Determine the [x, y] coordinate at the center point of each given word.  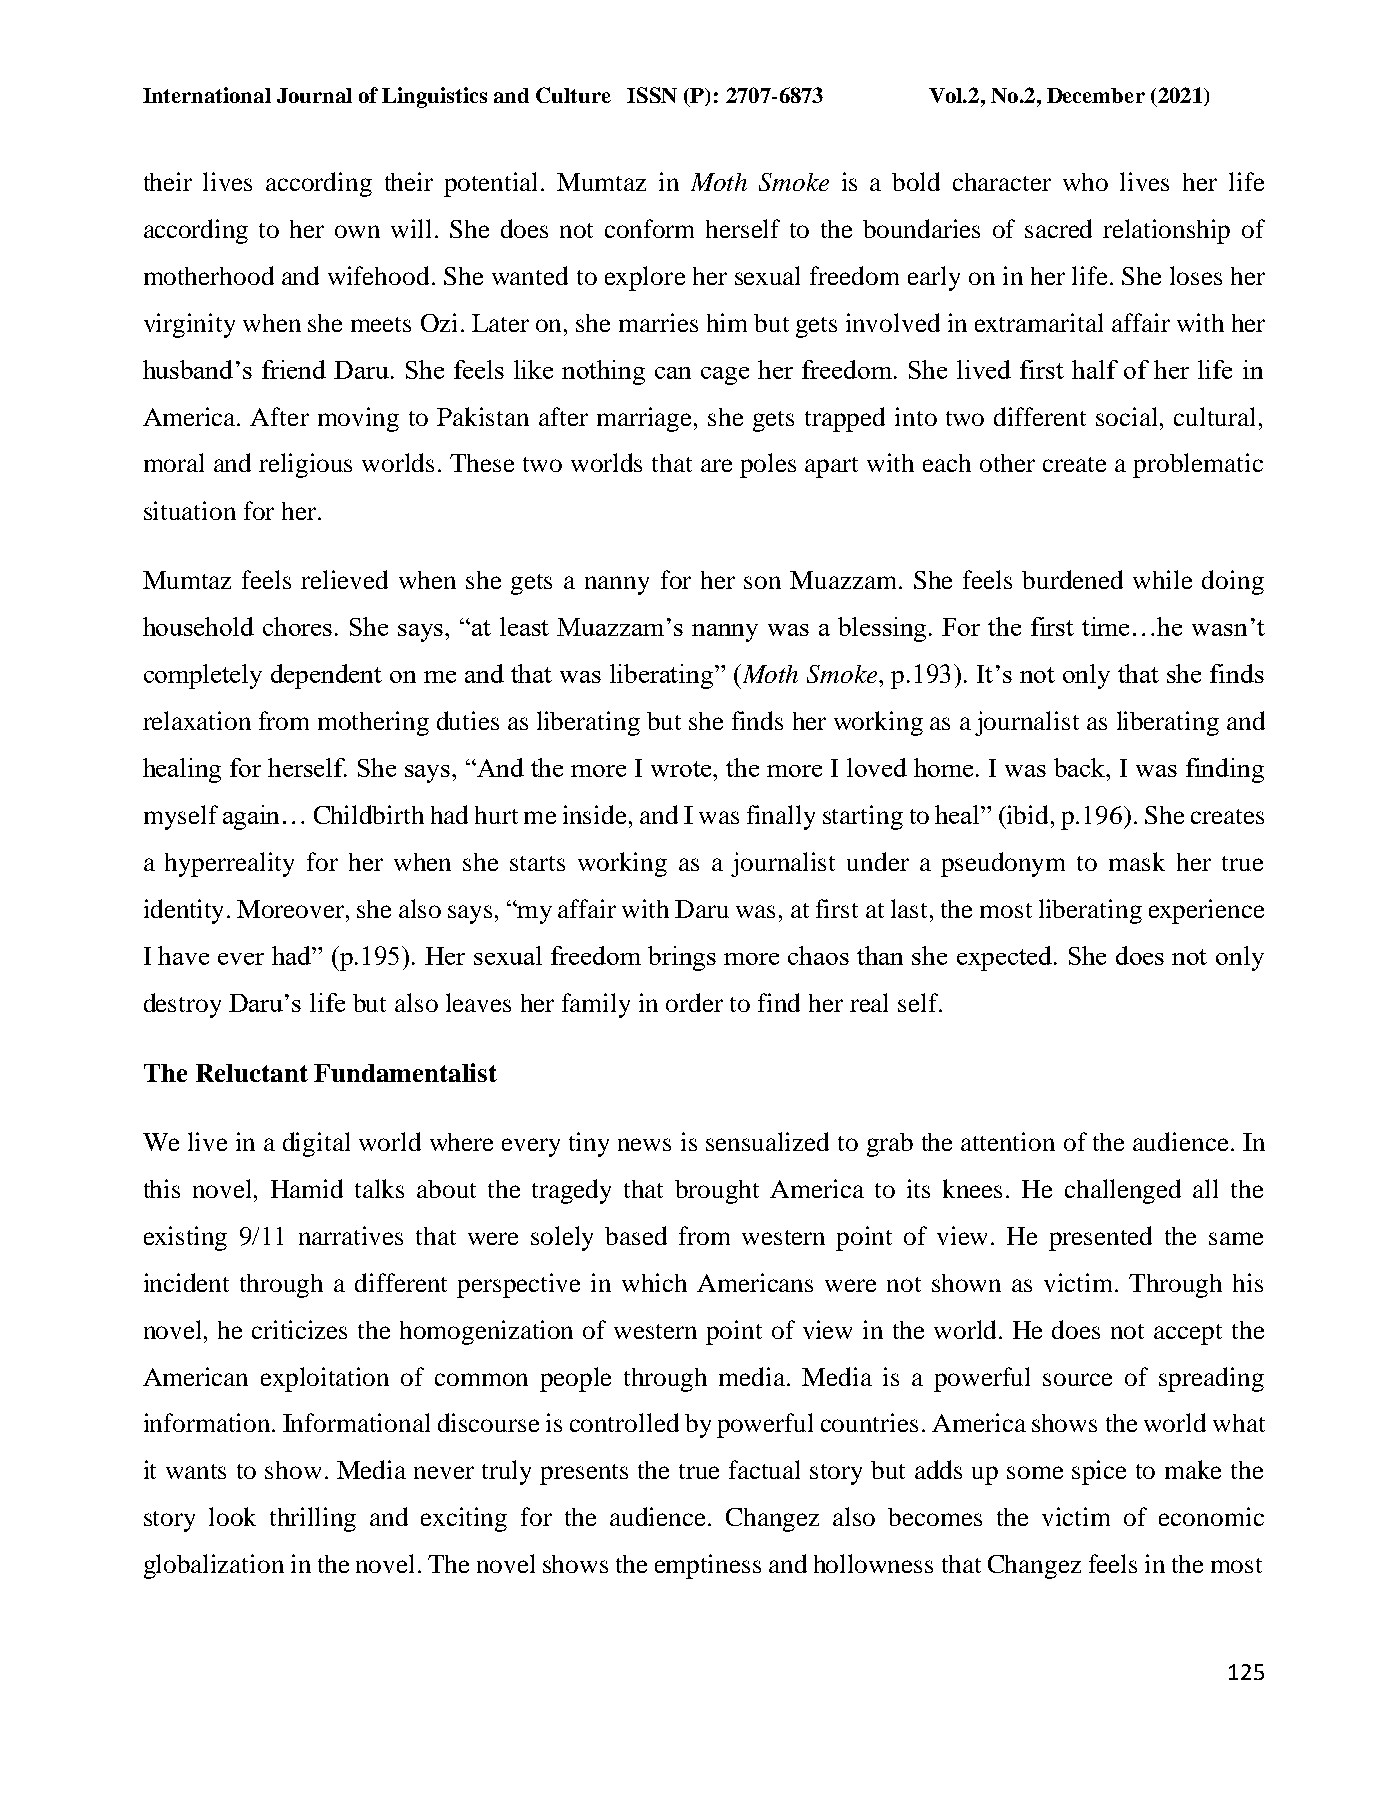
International [207, 95]
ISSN [652, 95]
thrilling [313, 1519]
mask [1137, 861]
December [1096, 95]
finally [781, 817]
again [251, 817]
